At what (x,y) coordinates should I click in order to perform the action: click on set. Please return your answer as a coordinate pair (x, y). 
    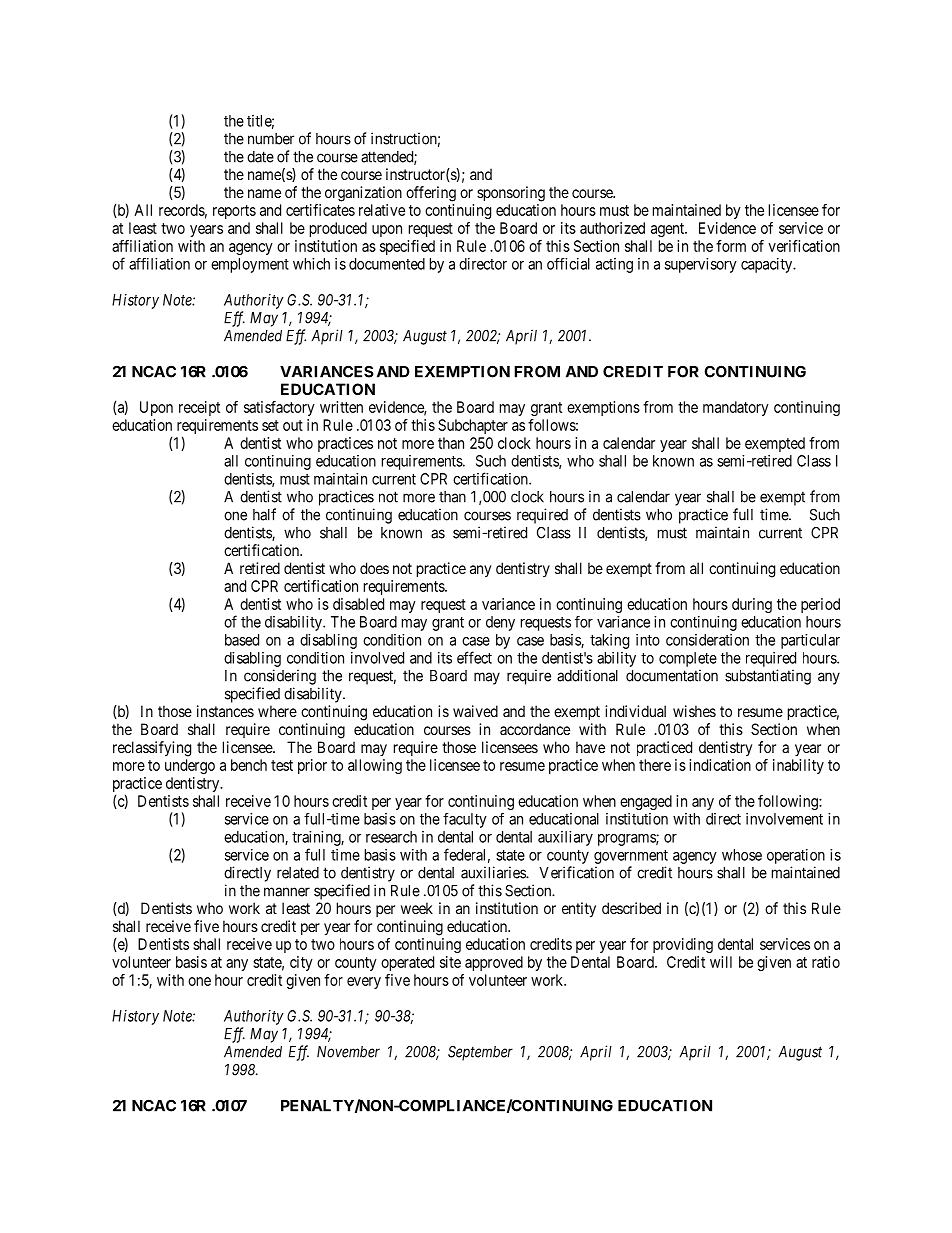
    Looking at the image, I should click on (270, 425).
